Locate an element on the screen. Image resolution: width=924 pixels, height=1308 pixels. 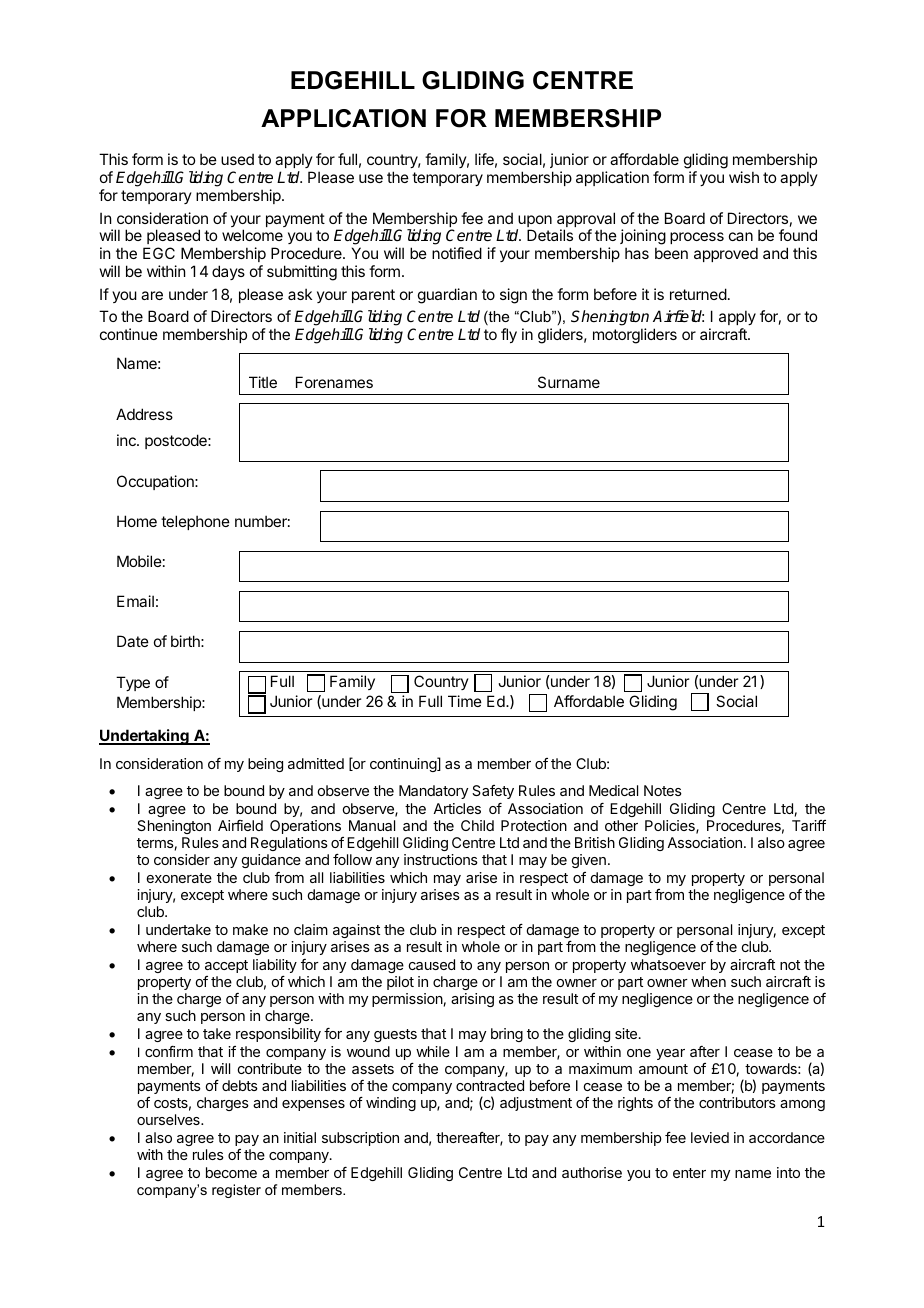
become is located at coordinates (231, 1172).
